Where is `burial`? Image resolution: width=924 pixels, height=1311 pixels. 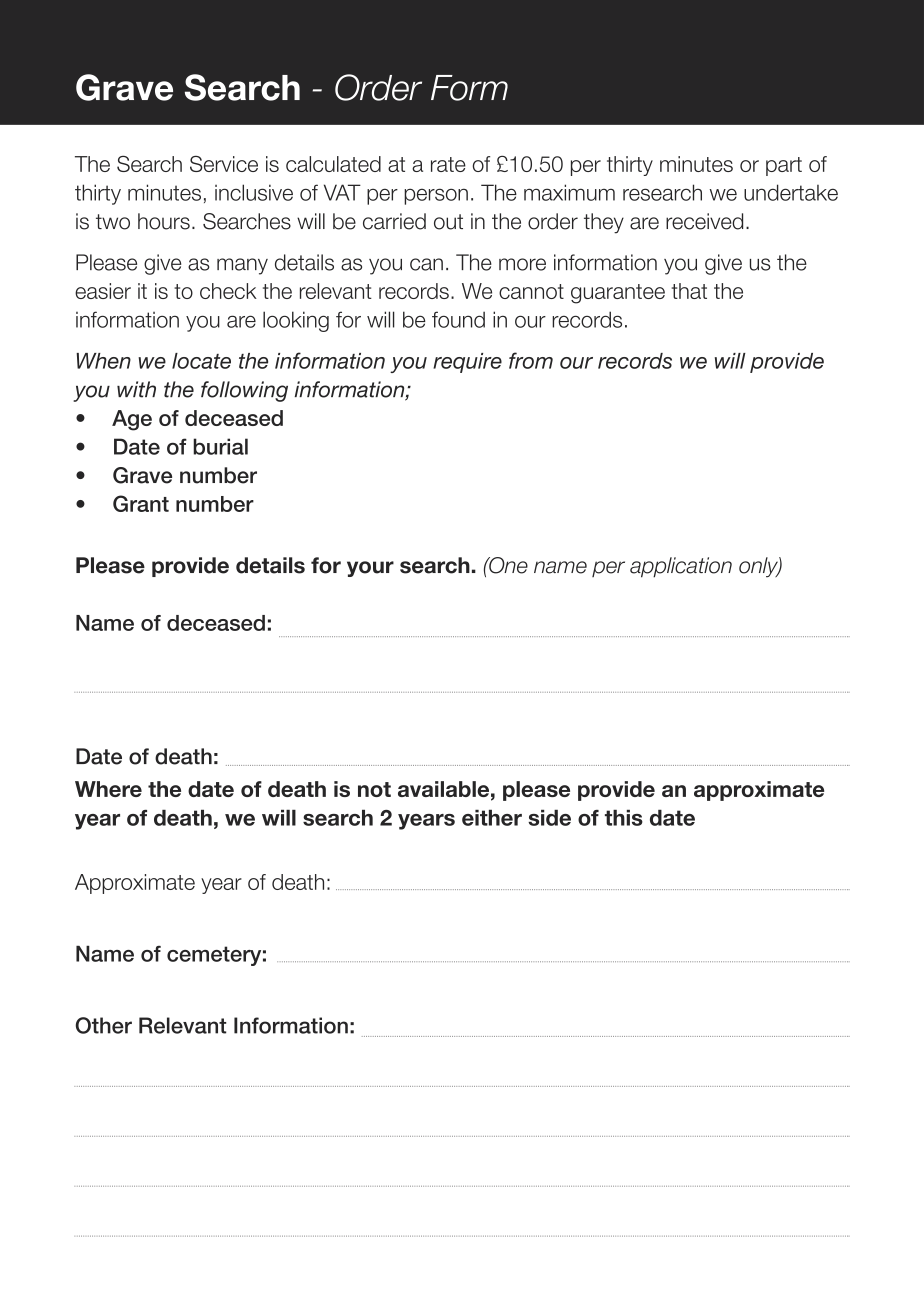 burial is located at coordinates (220, 446).
